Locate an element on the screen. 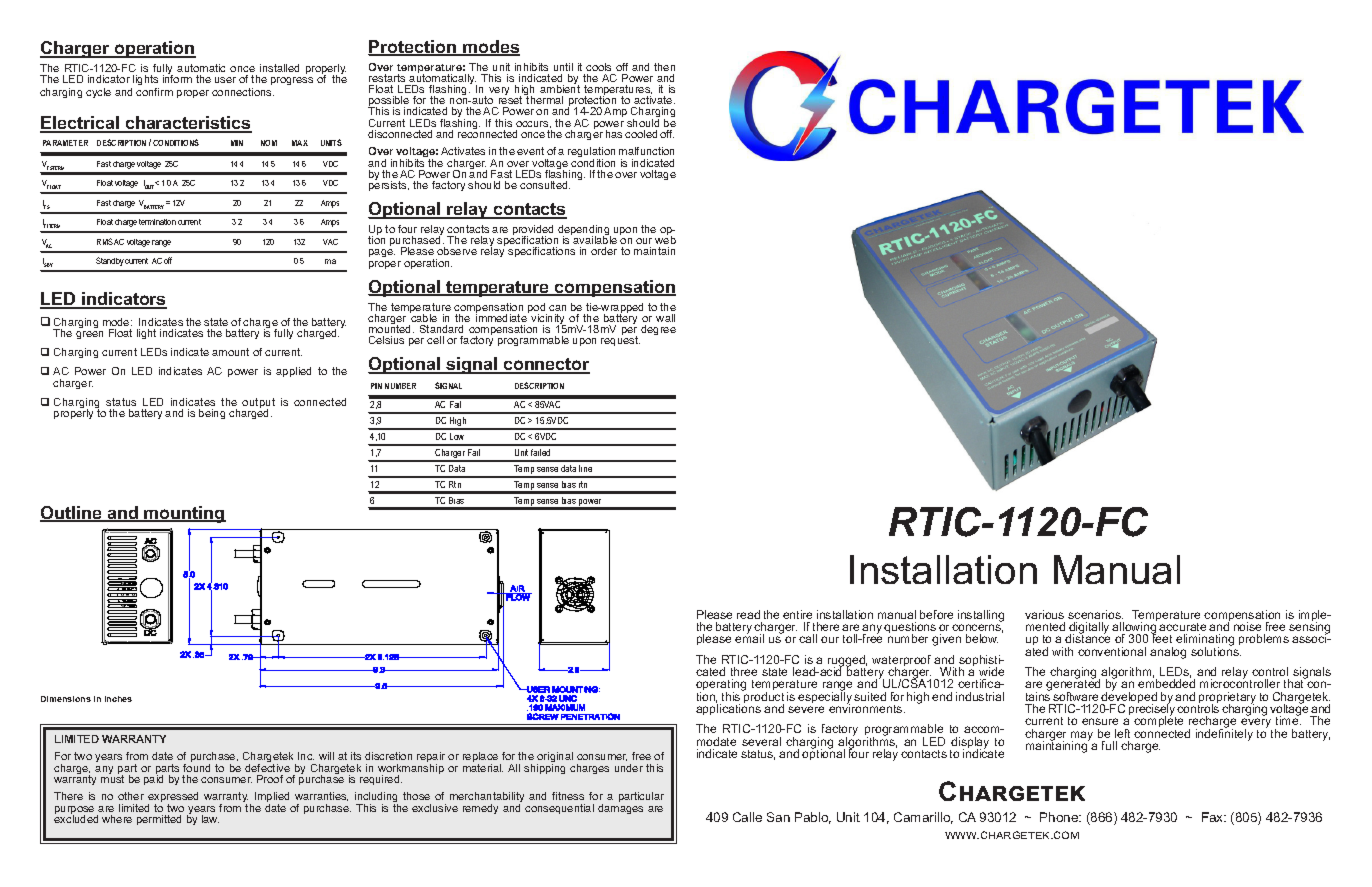 Image resolution: width=1372 pixels, height=887 pixels. connector is located at coordinates (545, 366).
